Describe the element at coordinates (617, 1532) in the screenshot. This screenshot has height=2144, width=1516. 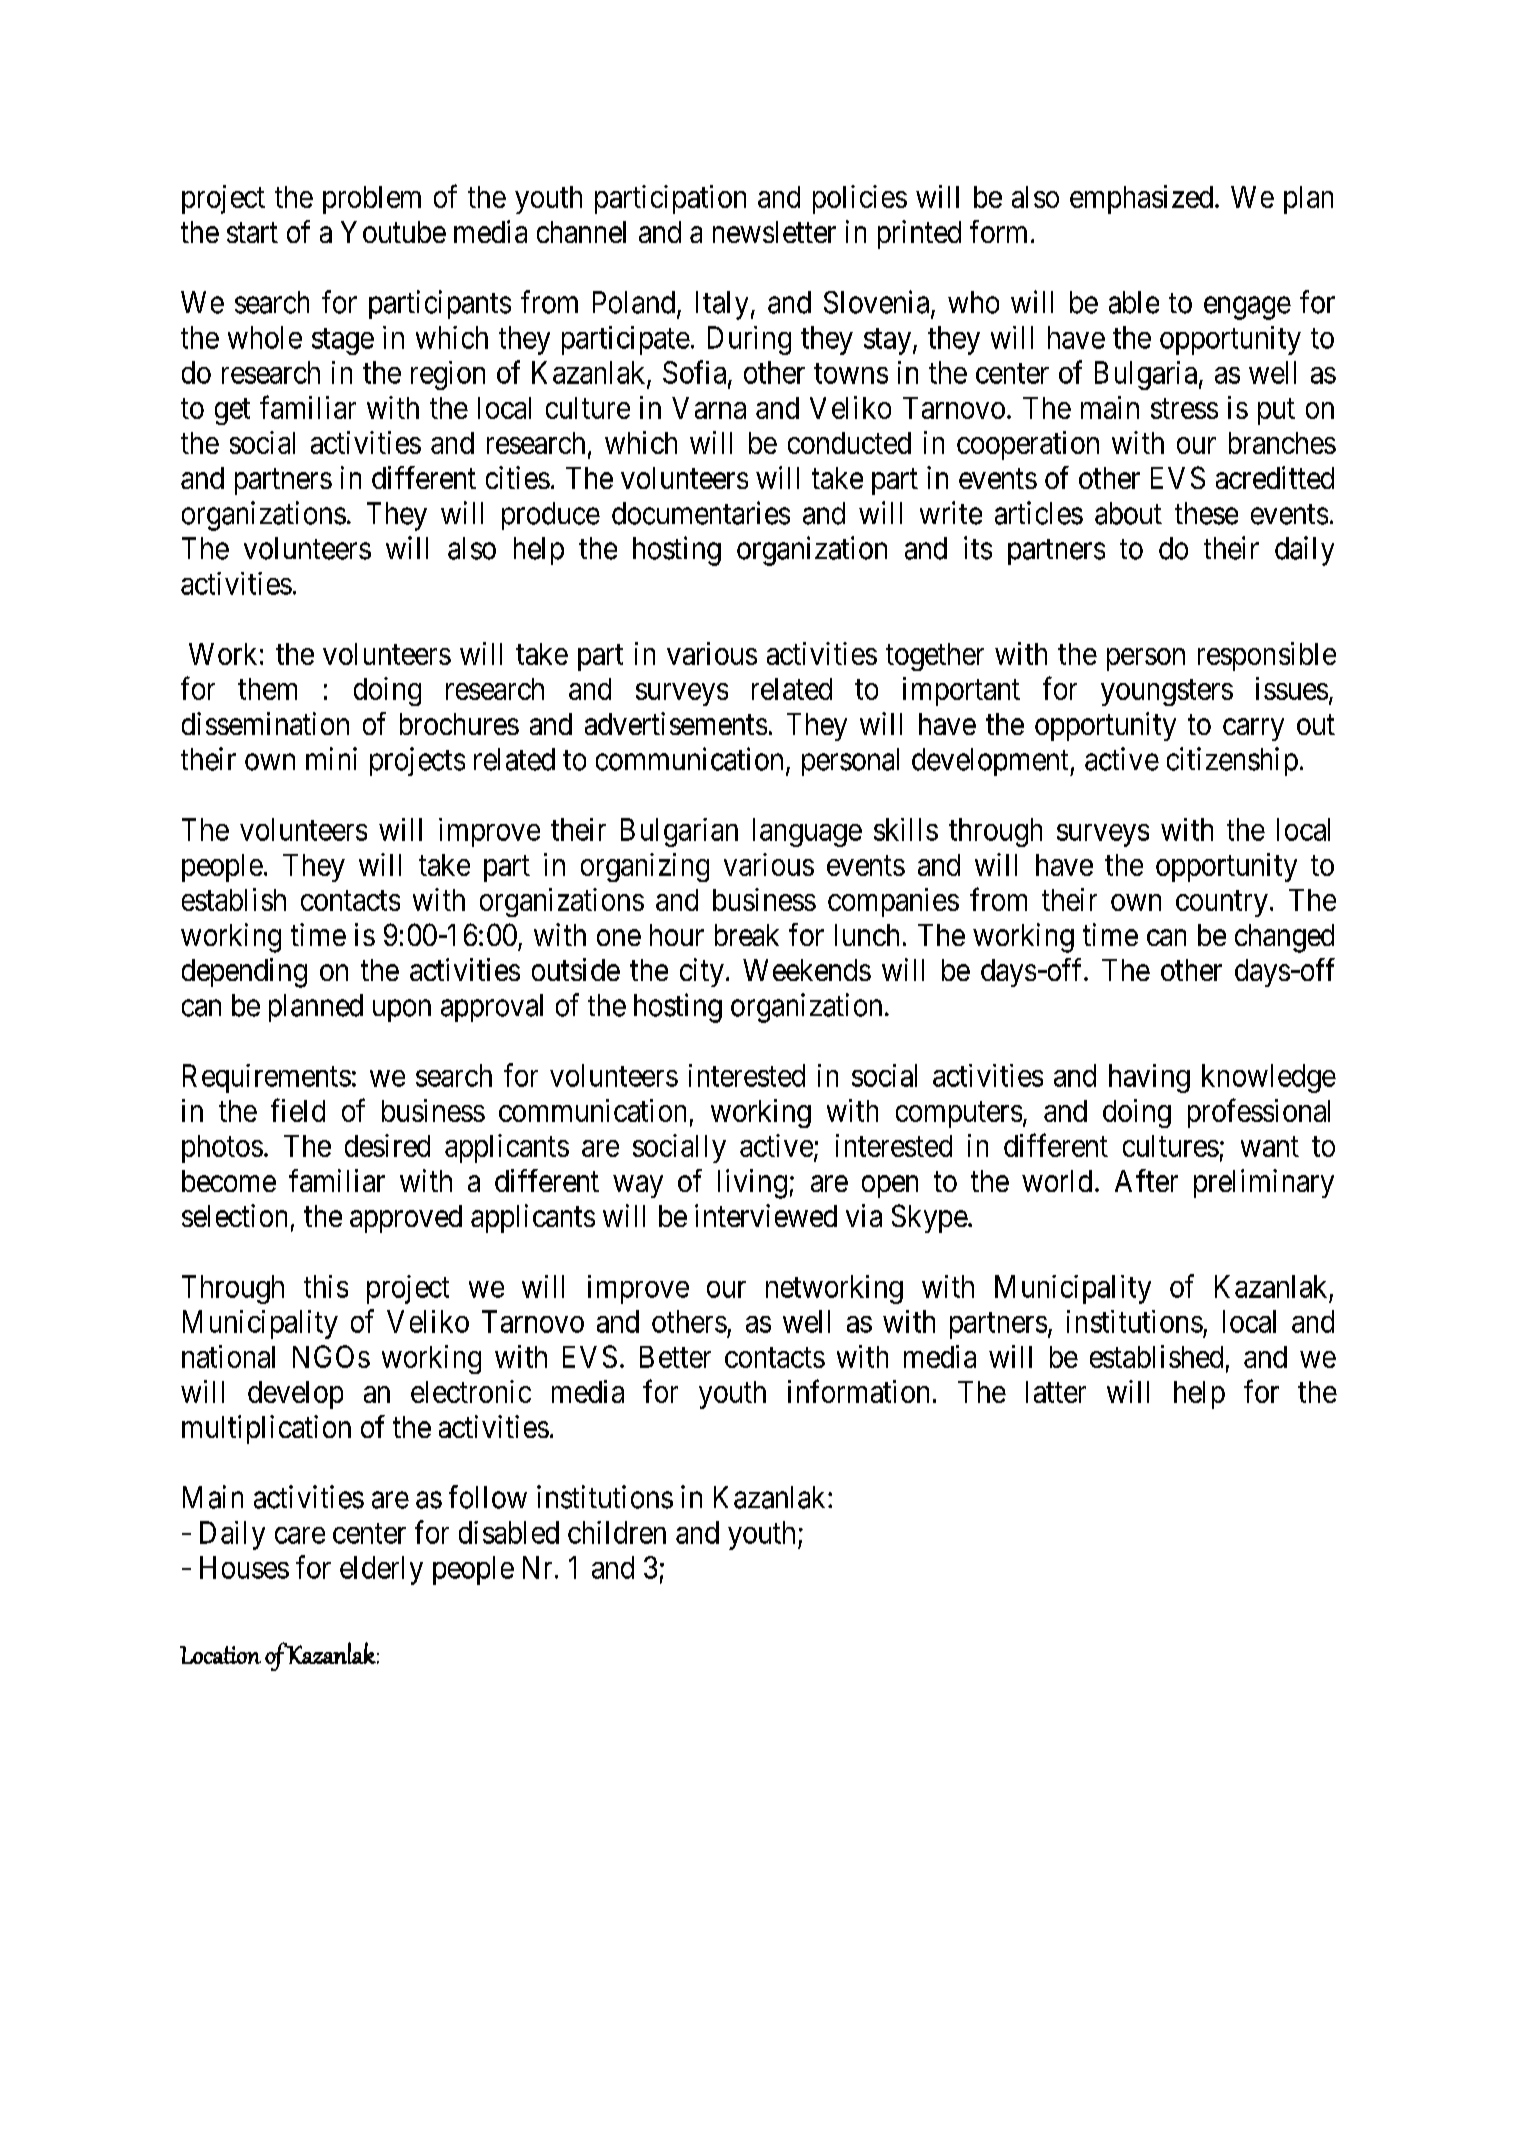
I see `children` at that location.
